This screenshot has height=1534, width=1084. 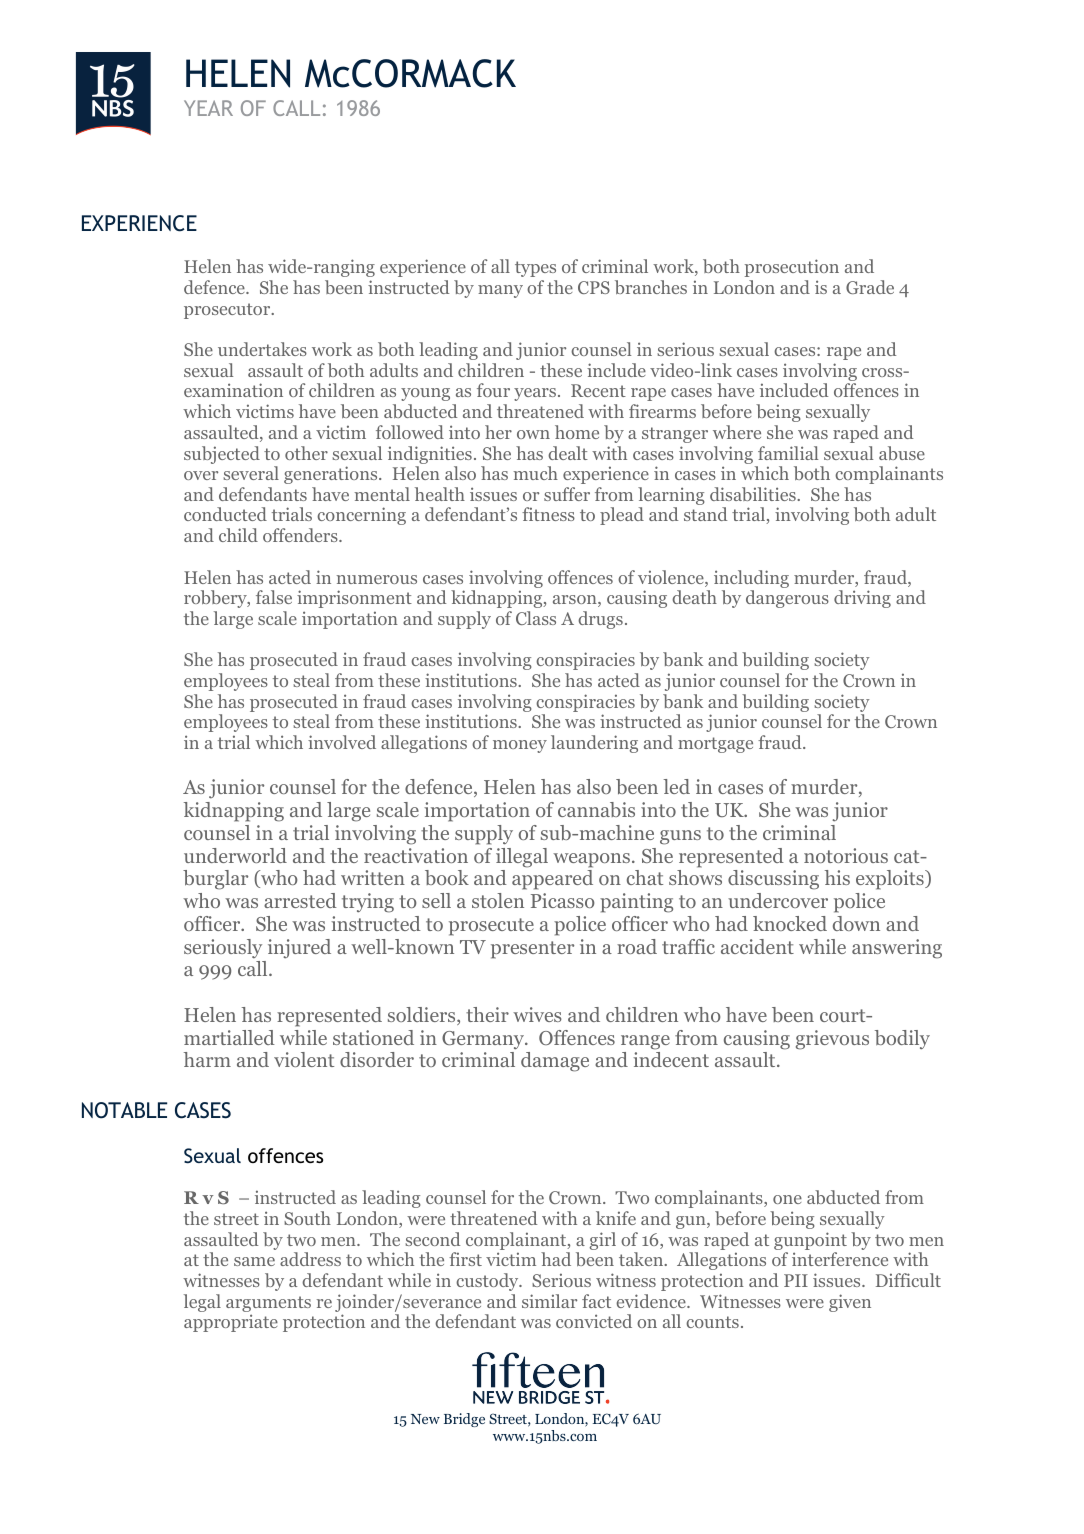 What do you see at coordinates (274, 597) in the screenshot?
I see `false` at bounding box center [274, 597].
